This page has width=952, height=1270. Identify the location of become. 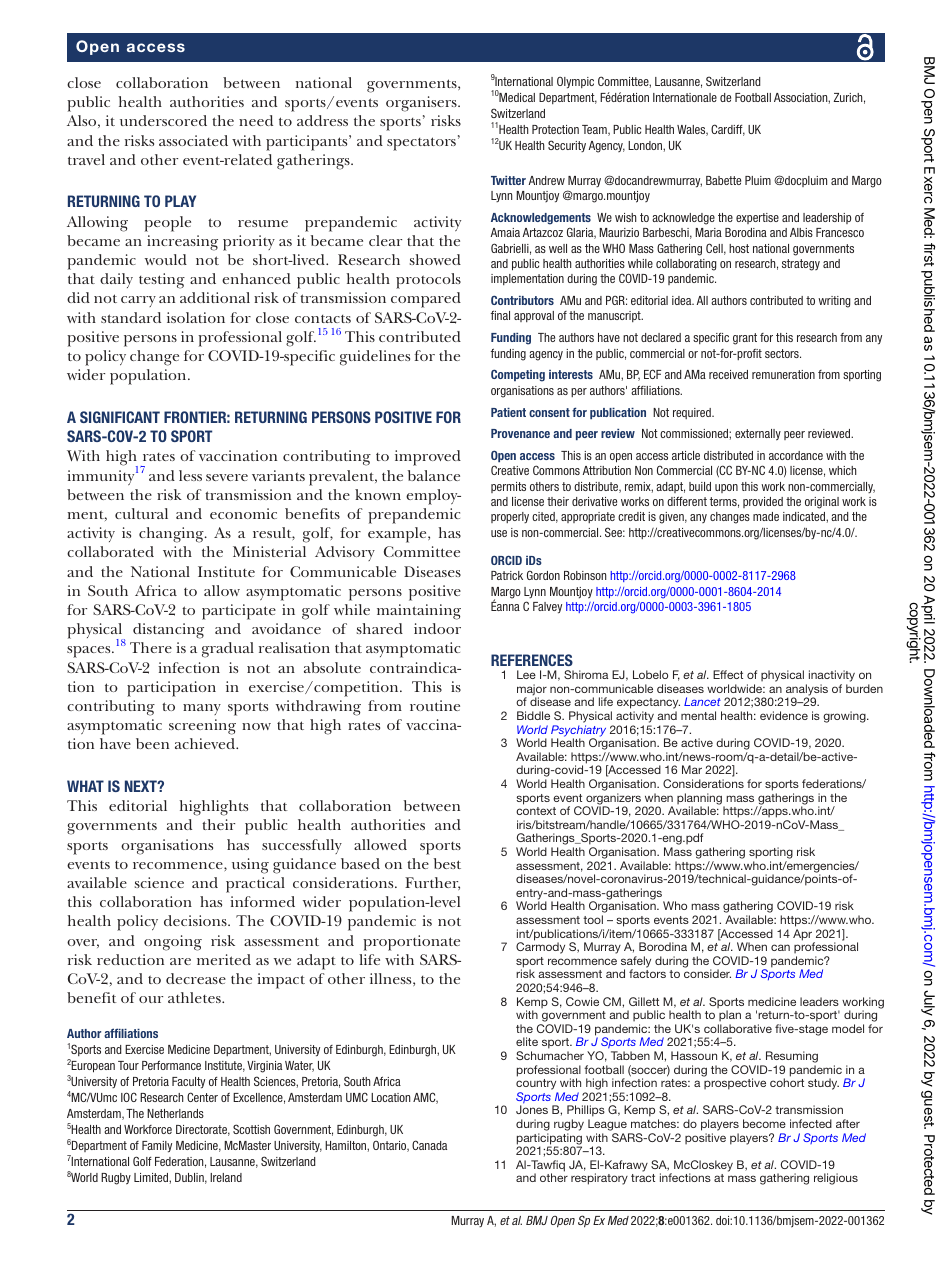
(764, 1123).
